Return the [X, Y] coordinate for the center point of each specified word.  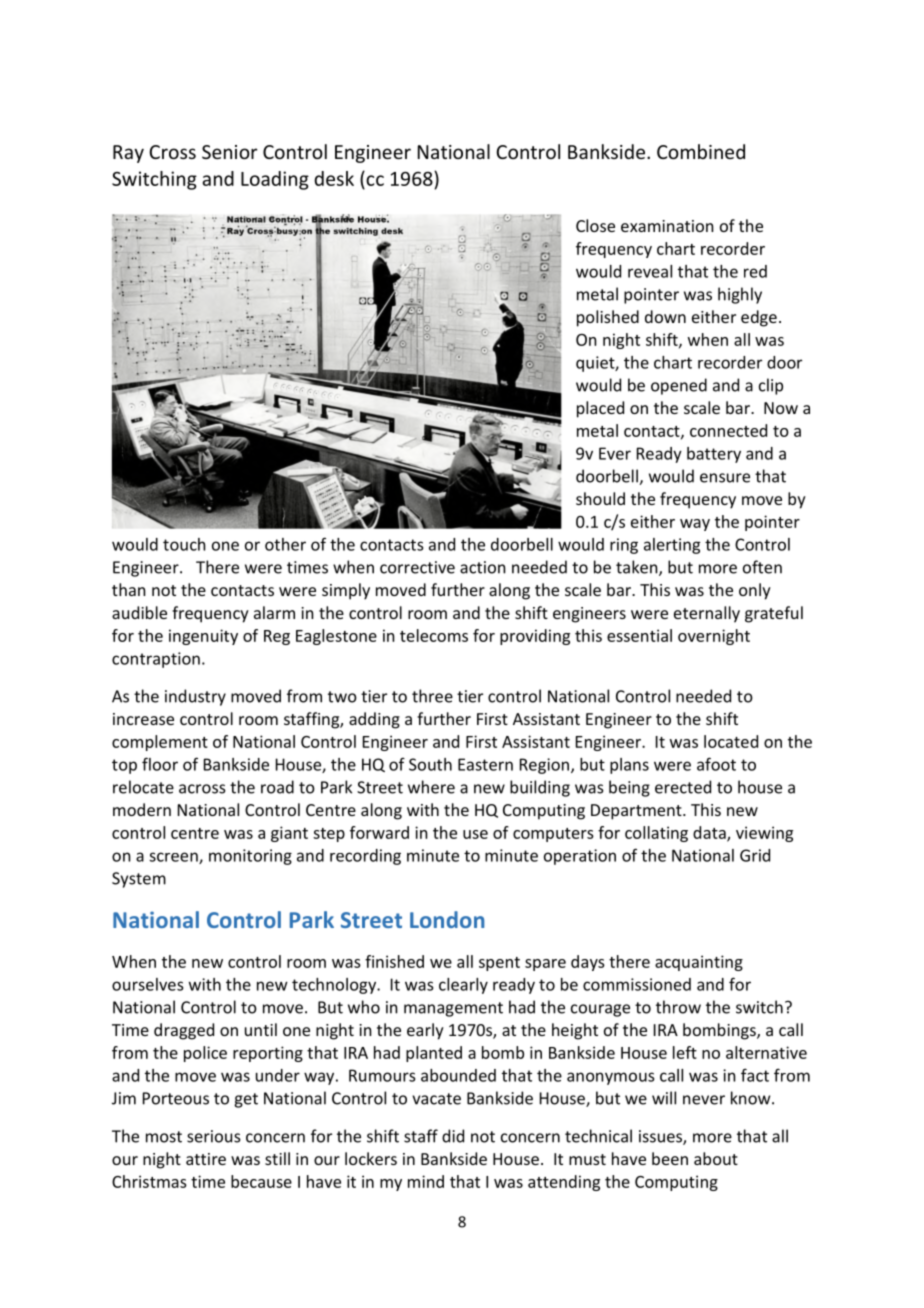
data [710, 833]
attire [206, 1159]
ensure [725, 478]
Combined [701, 151]
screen [174, 858]
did [453, 1136]
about [716, 1158]
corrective [417, 567]
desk [334, 178]
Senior [230, 152]
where [431, 787]
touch [184, 544]
